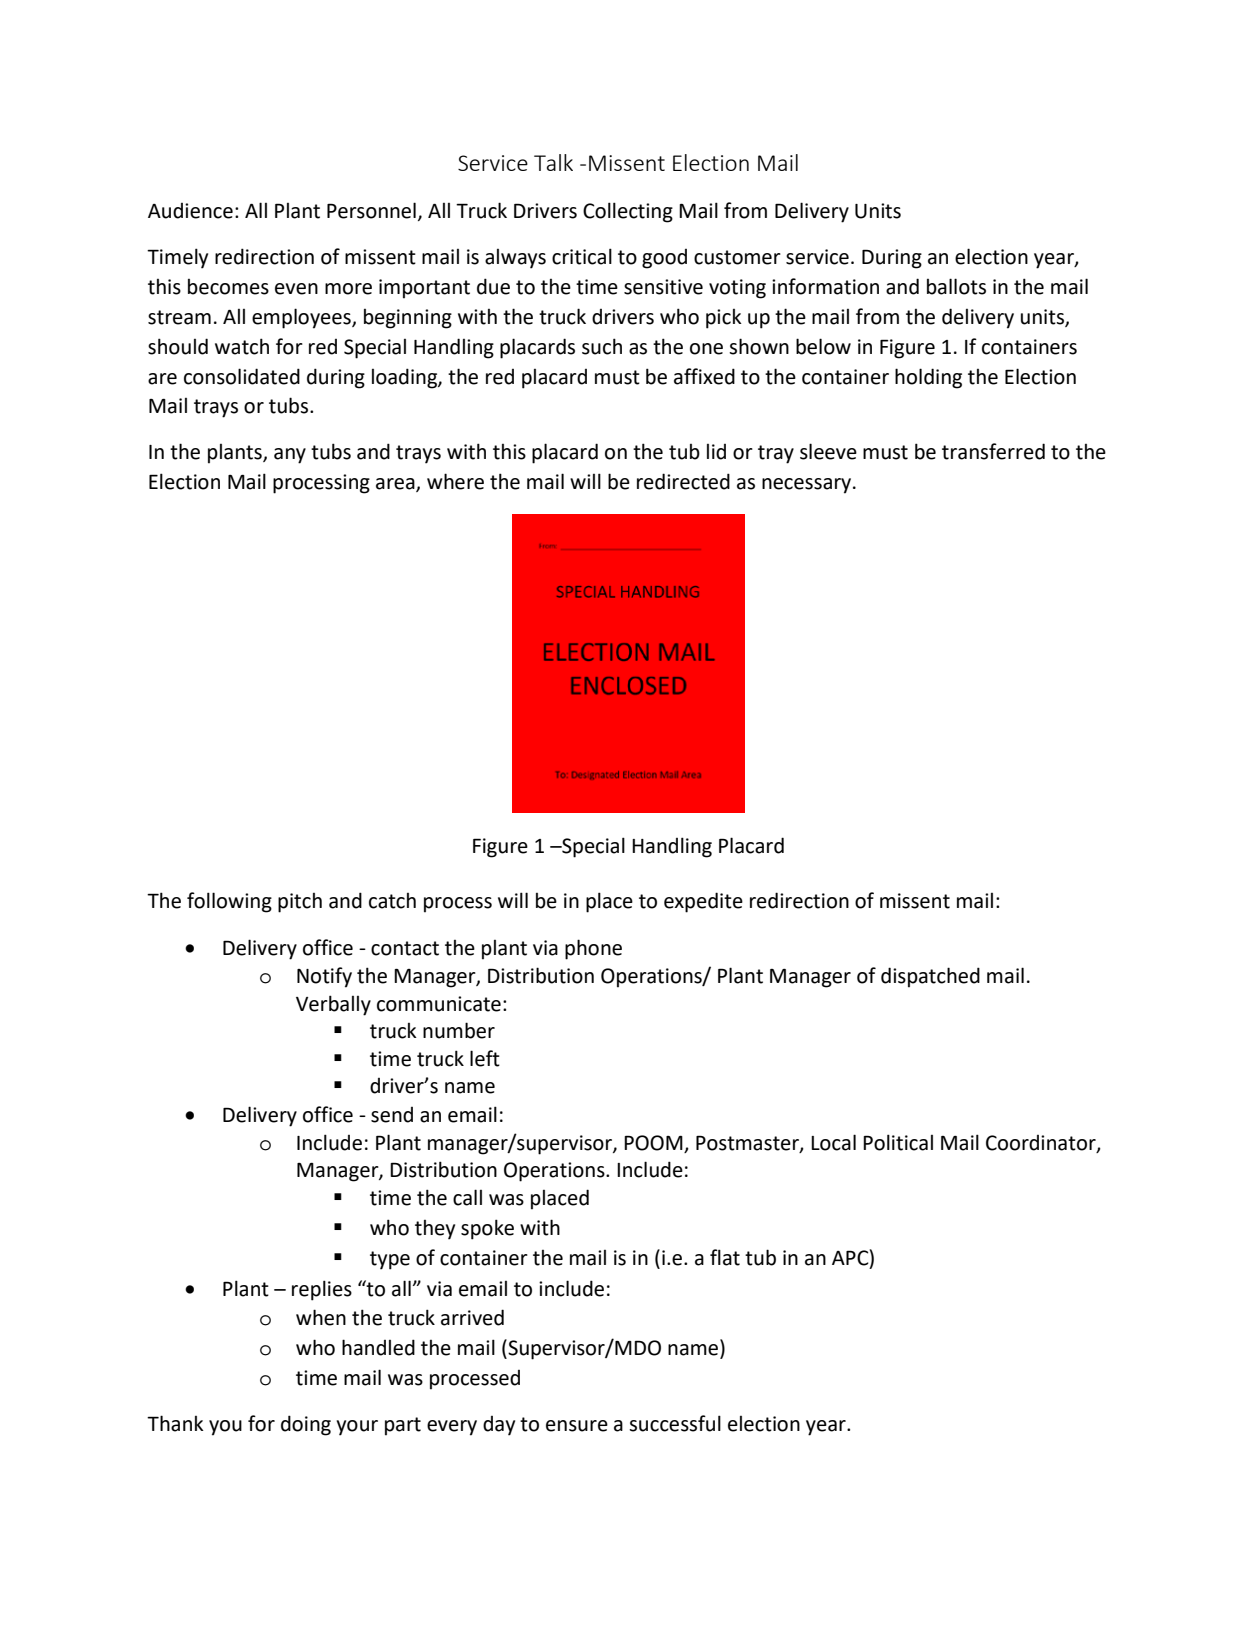 The height and width of the screenshot is (1627, 1257). Describe the element at coordinates (190, 211) in the screenshot. I see `Audience` at that location.
